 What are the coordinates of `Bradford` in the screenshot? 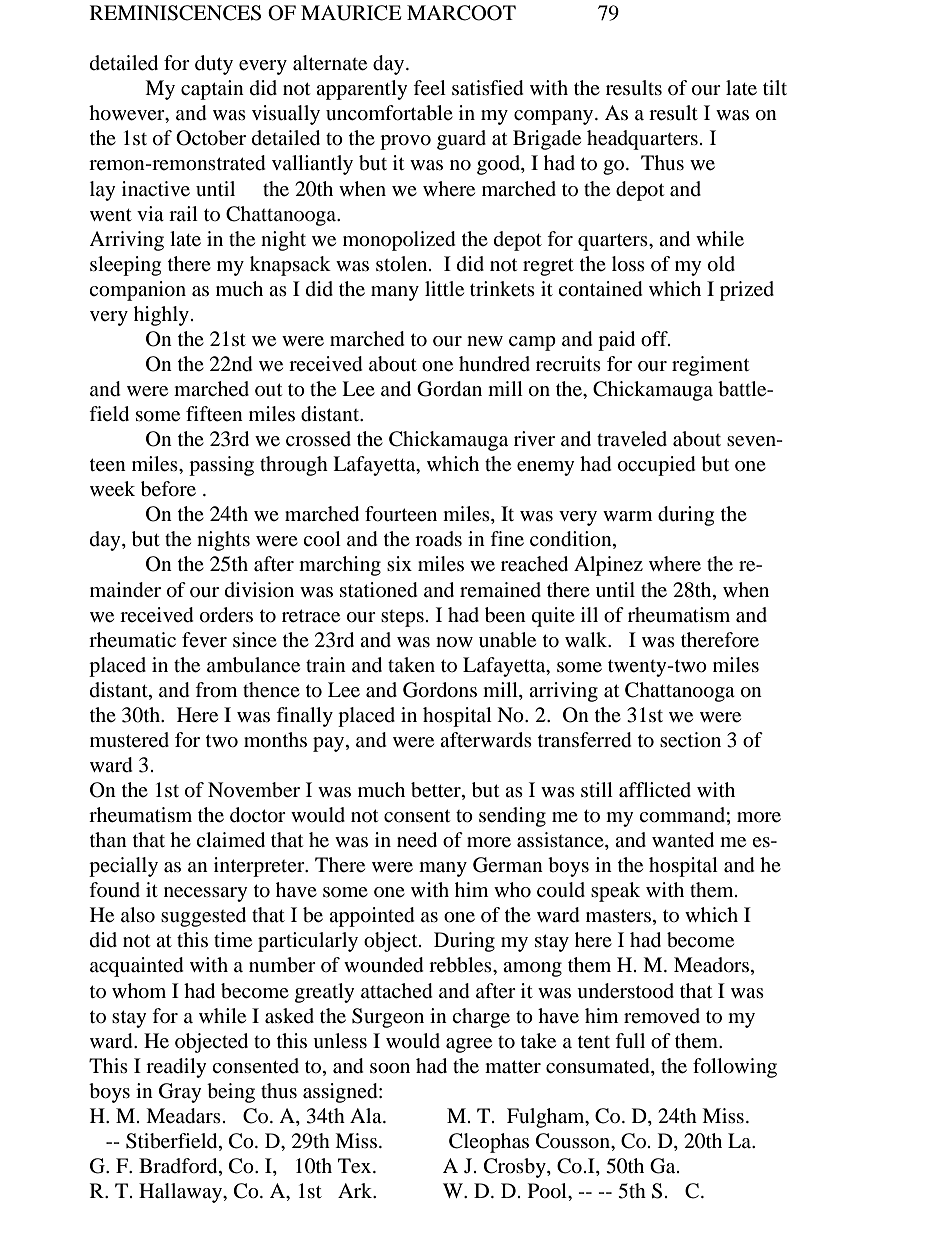 It's located at (179, 1167).
